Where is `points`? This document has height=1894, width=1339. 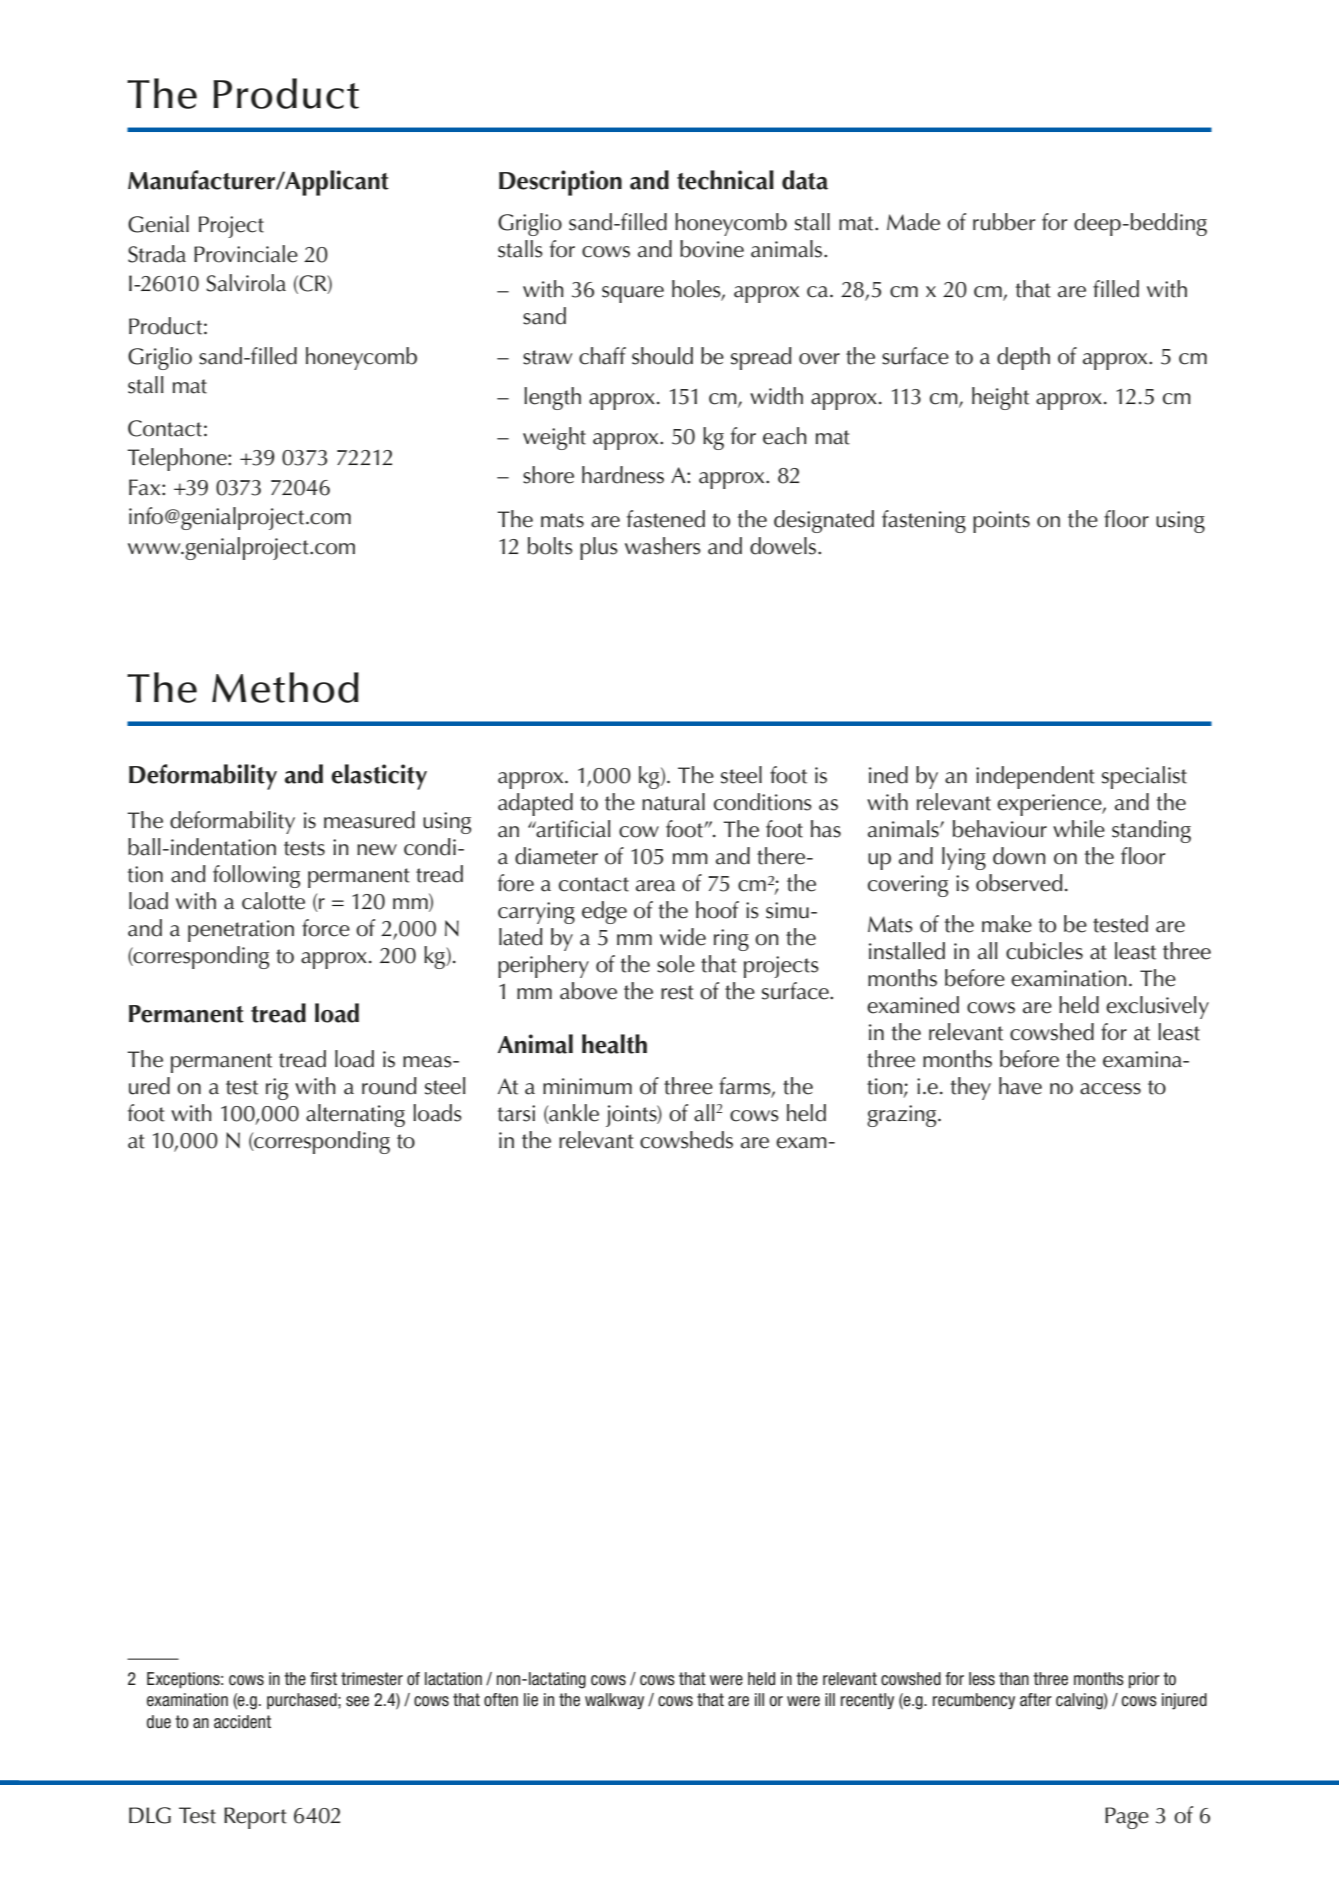
points is located at coordinates (1001, 522).
